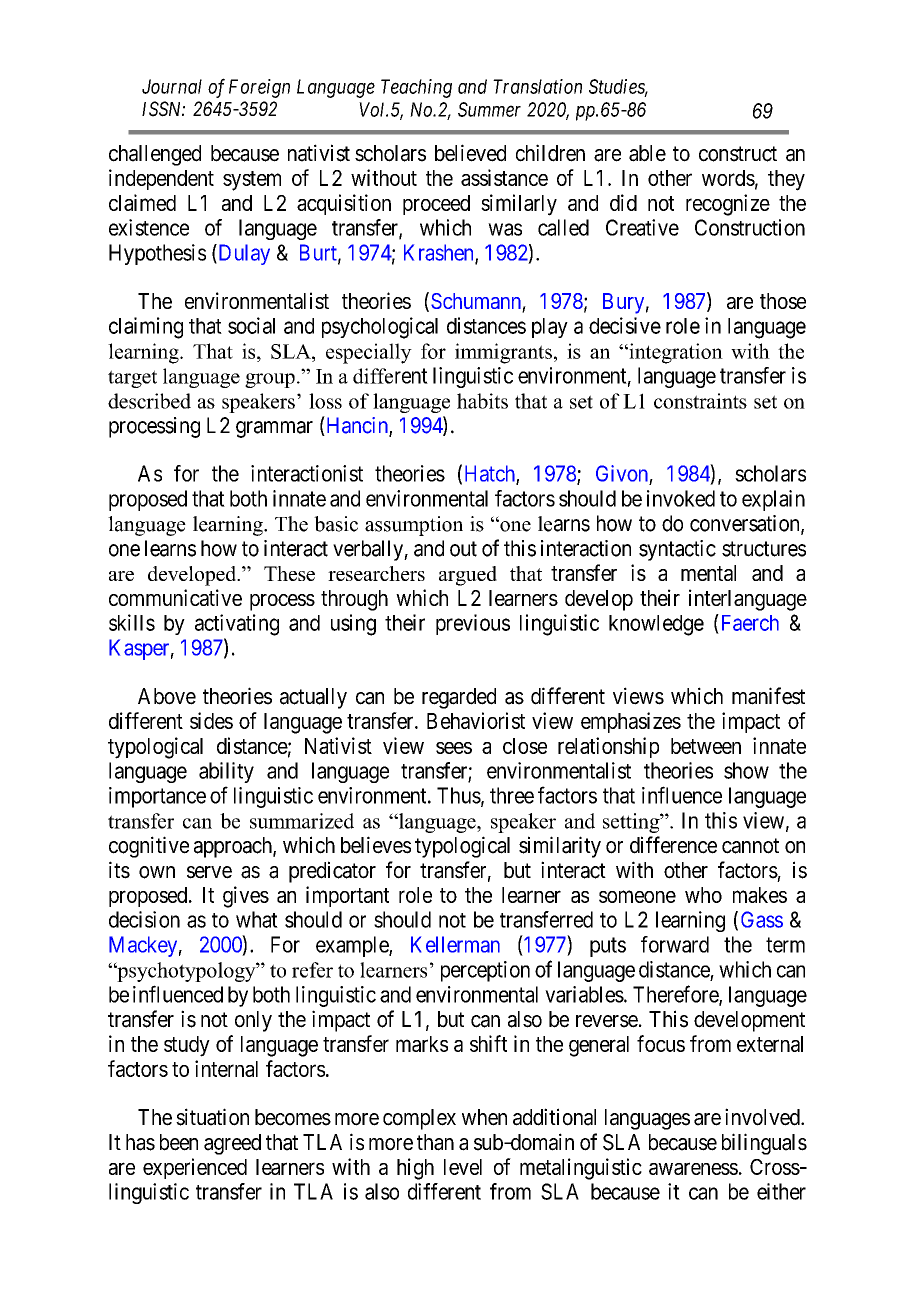 The image size is (919, 1316). I want to click on Journal, so click(172, 86).
